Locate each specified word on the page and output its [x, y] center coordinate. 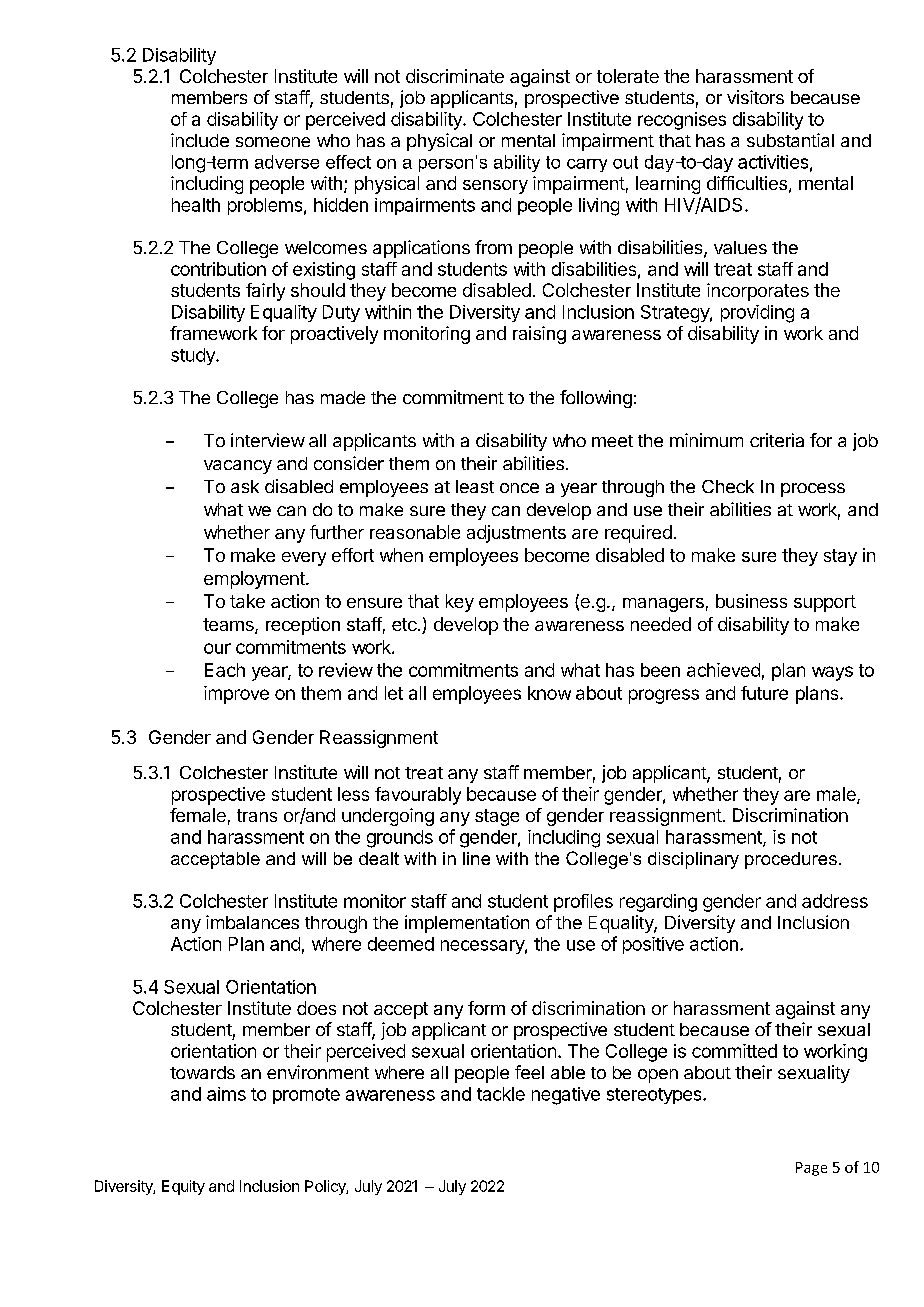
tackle [501, 1094]
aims [226, 1094]
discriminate [455, 76]
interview [268, 440]
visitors [755, 97]
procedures [791, 860]
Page [811, 1169]
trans [257, 815]
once [519, 488]
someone [273, 142]
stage [497, 817]
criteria [777, 440]
